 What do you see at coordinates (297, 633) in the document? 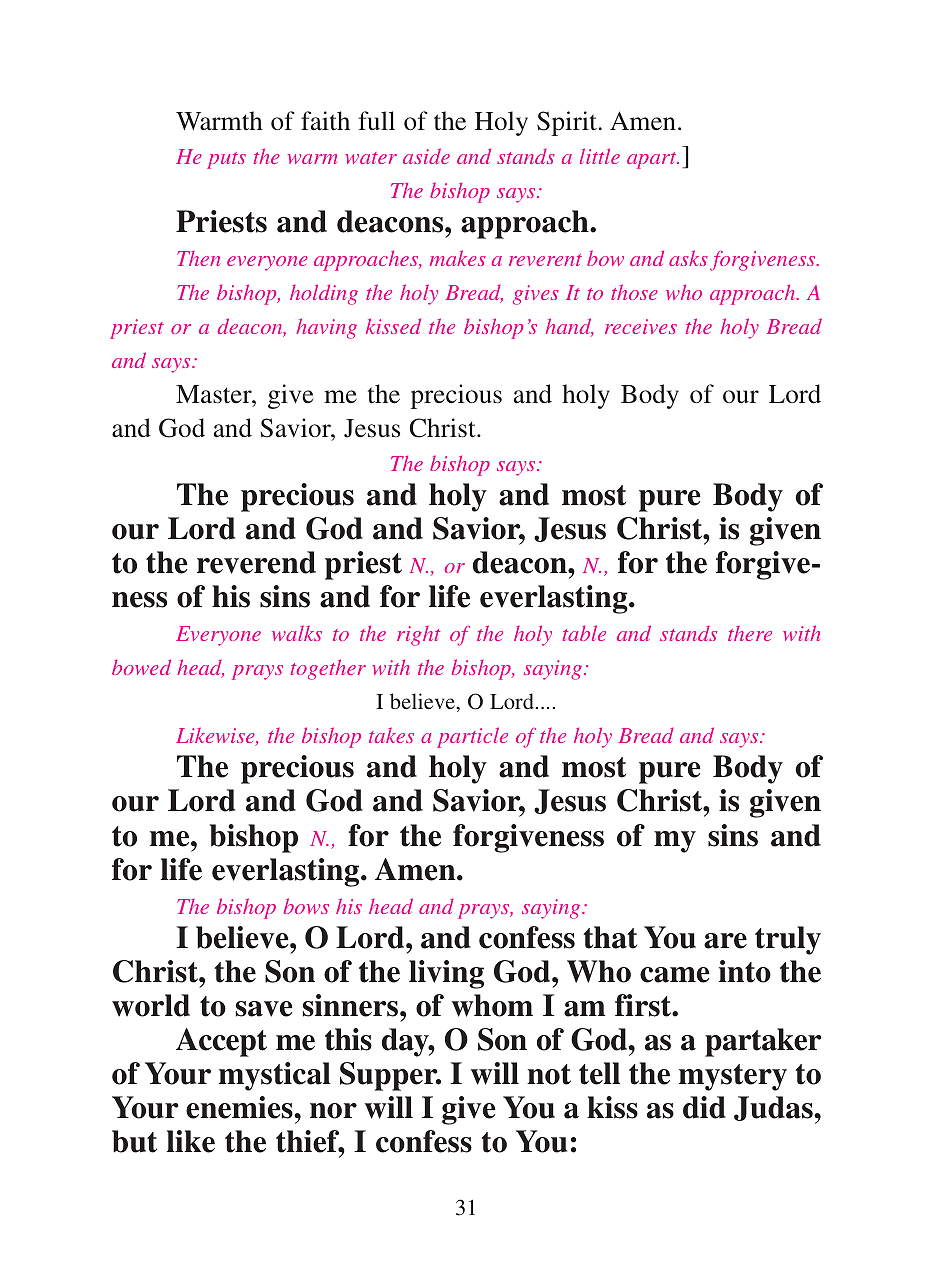
I see `walks` at bounding box center [297, 633].
